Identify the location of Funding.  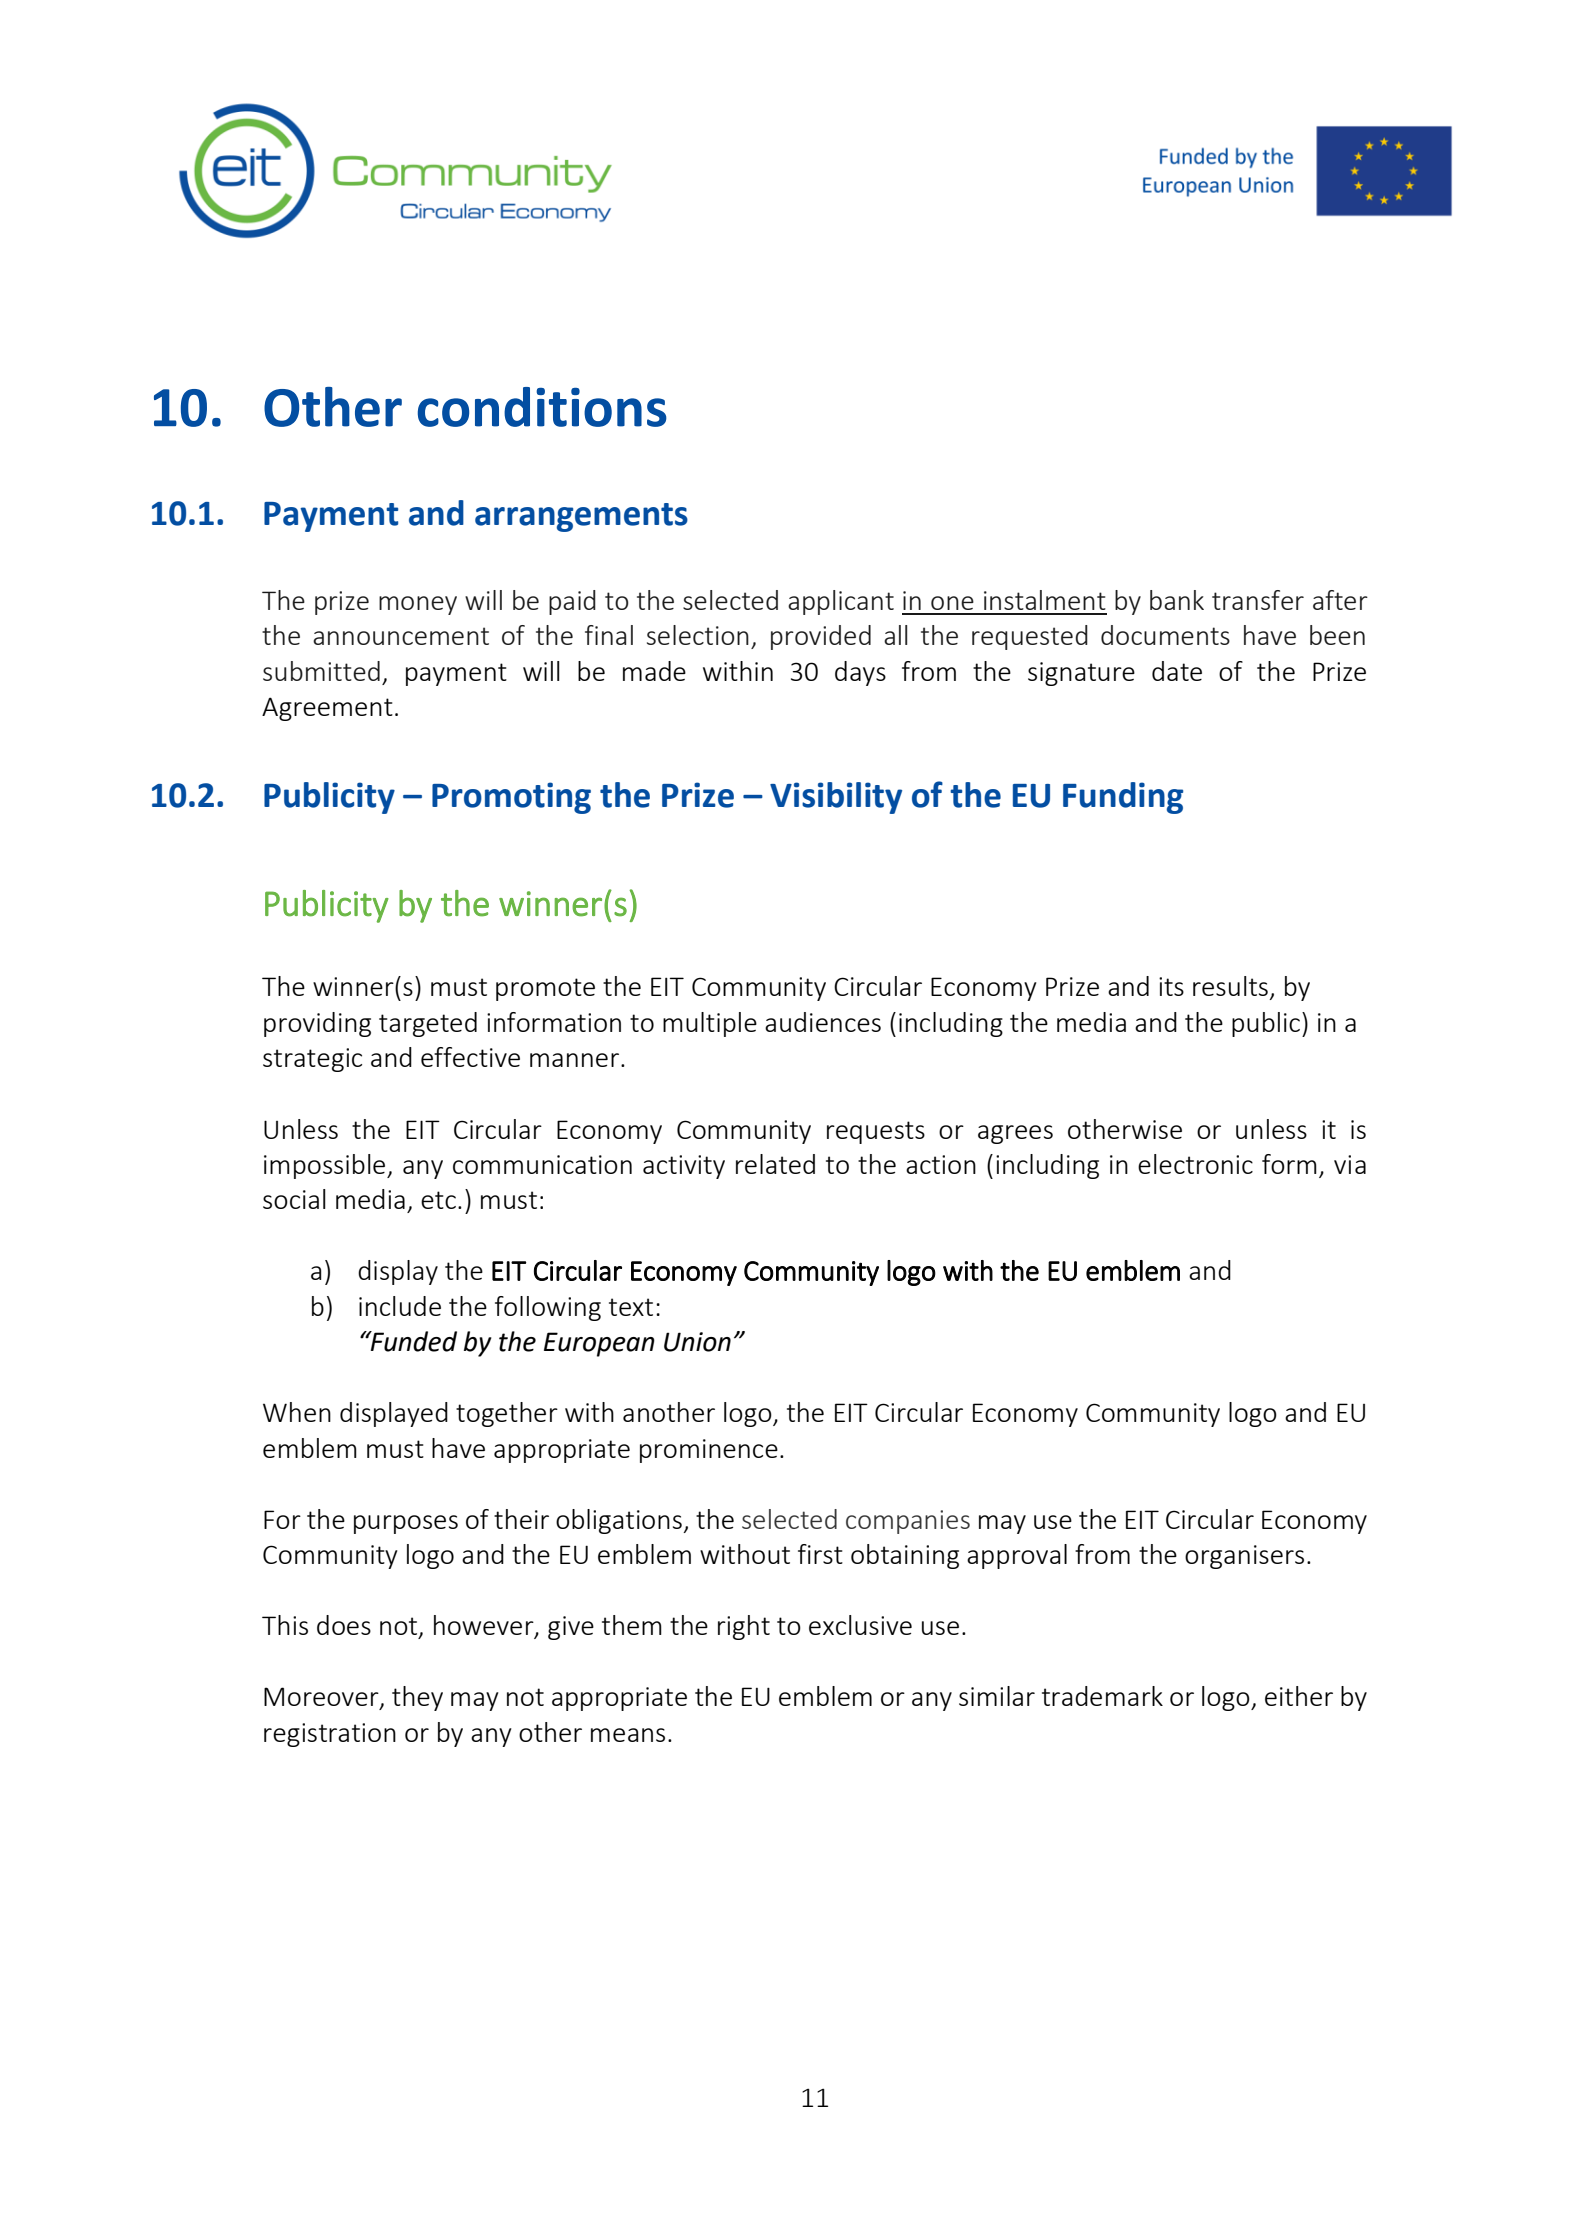
(1123, 798).
